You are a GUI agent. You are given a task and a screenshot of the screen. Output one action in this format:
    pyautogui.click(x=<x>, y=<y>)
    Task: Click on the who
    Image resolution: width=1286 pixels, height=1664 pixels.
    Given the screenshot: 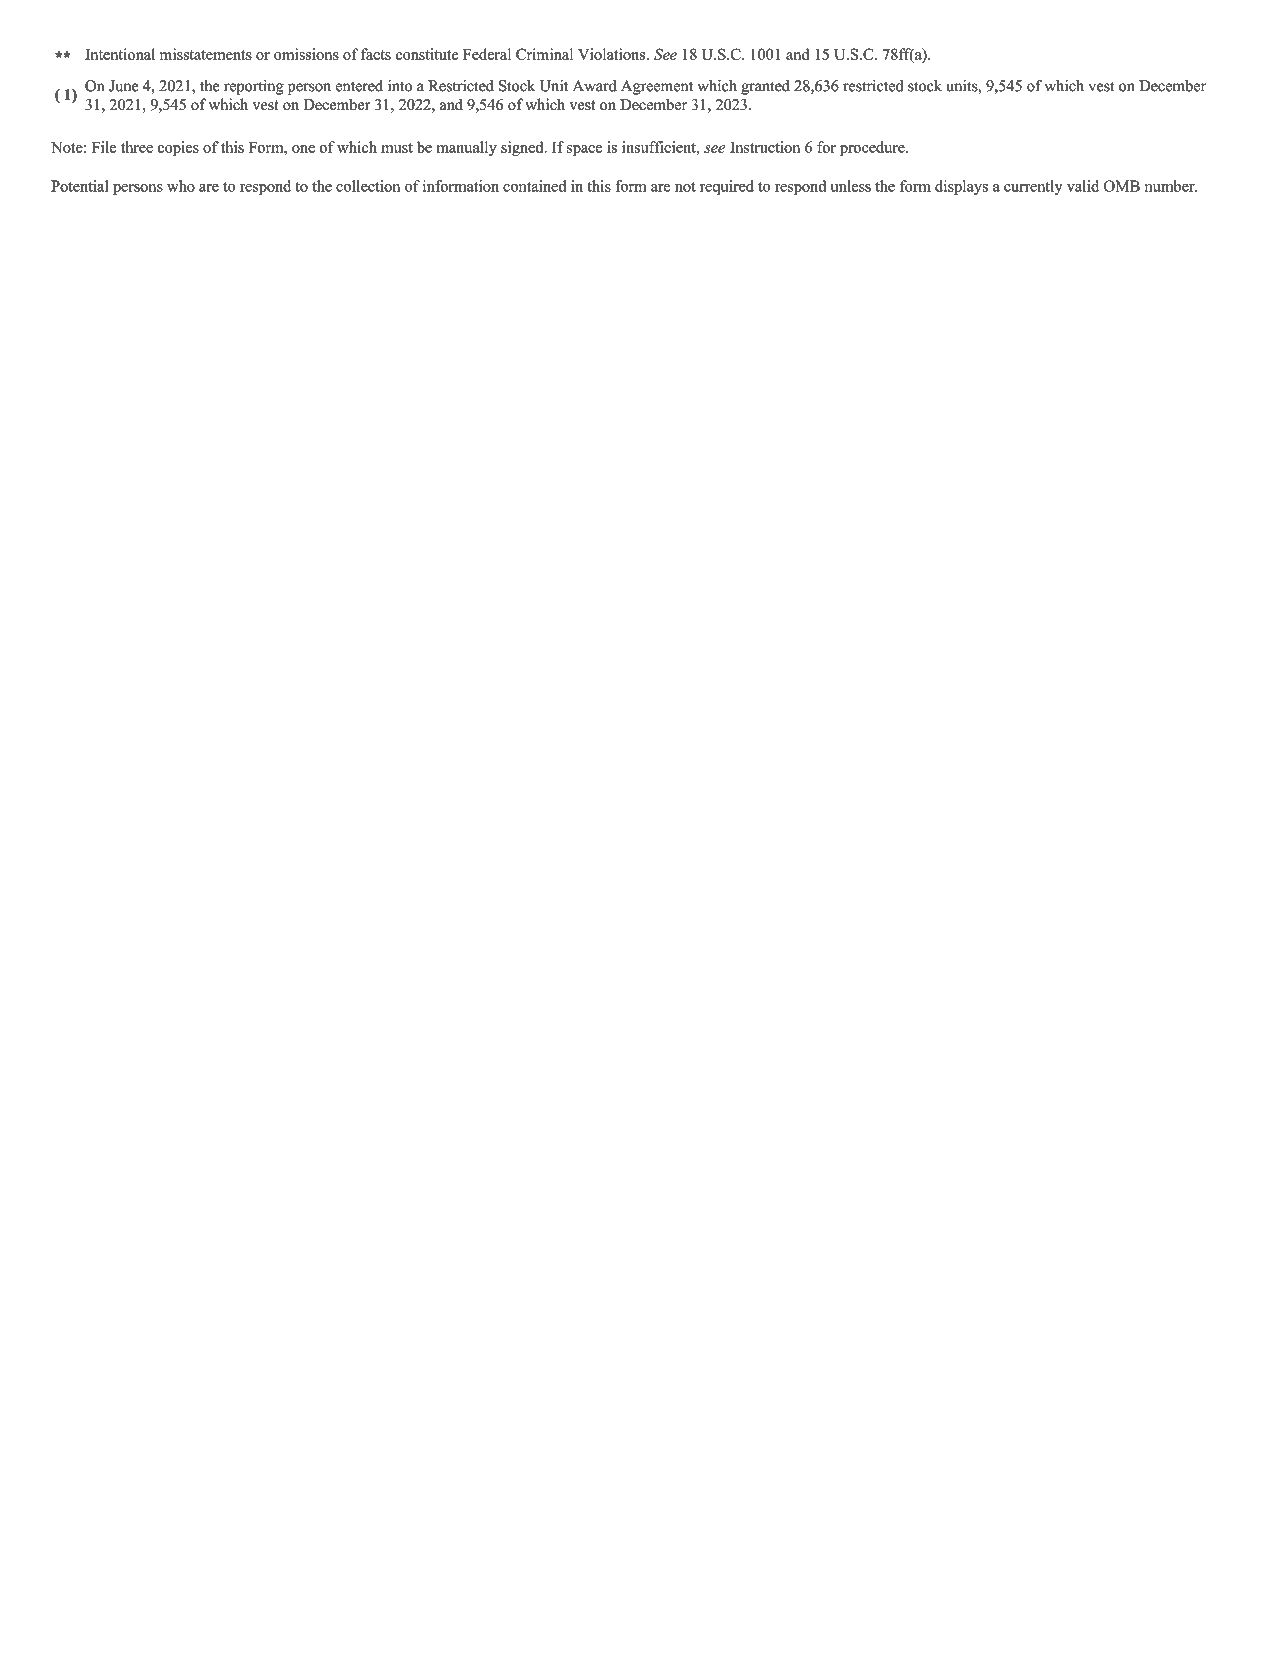 What is the action you would take?
    pyautogui.click(x=181, y=186)
